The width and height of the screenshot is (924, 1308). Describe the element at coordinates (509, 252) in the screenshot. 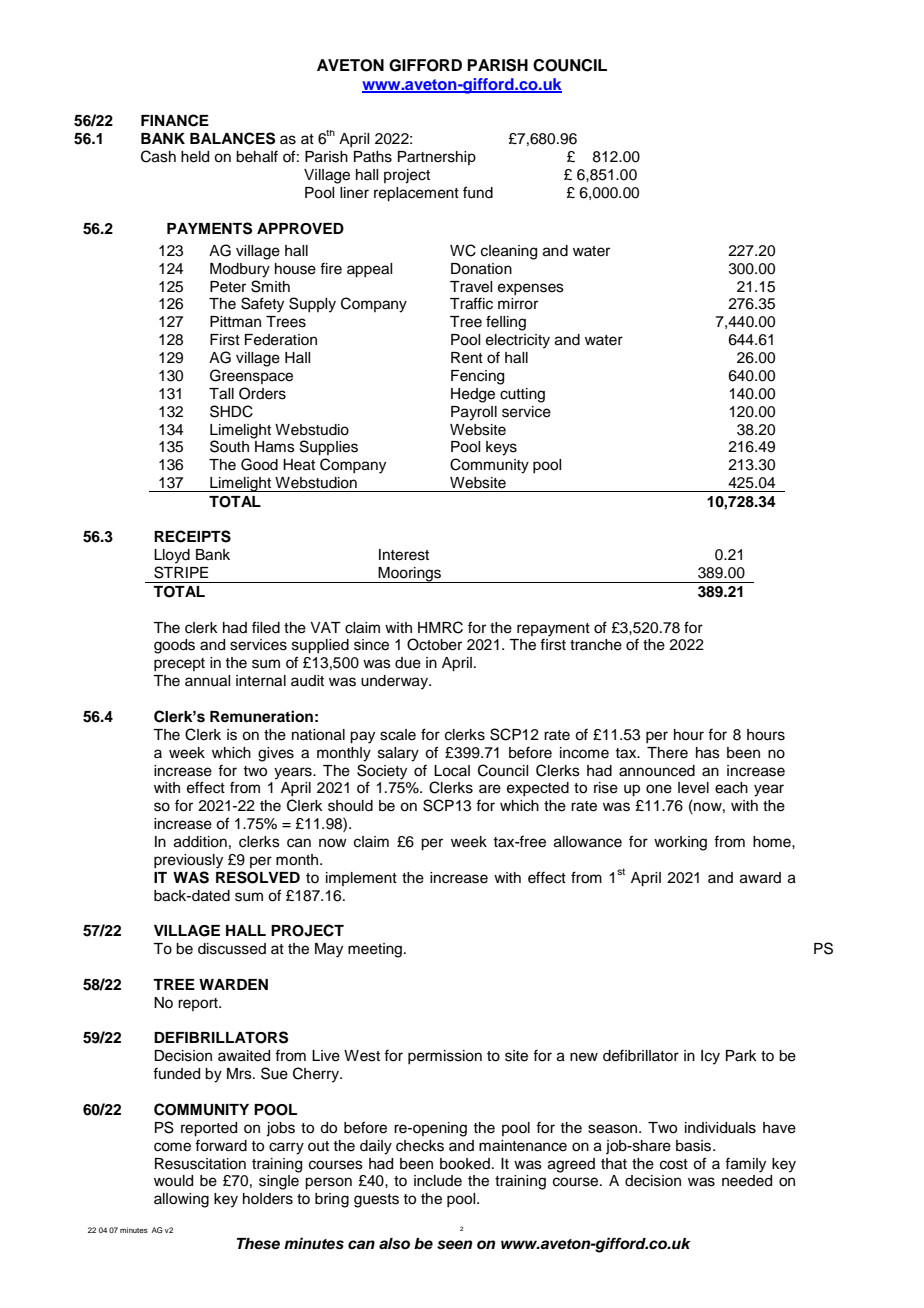

I see `cleaning` at that location.
